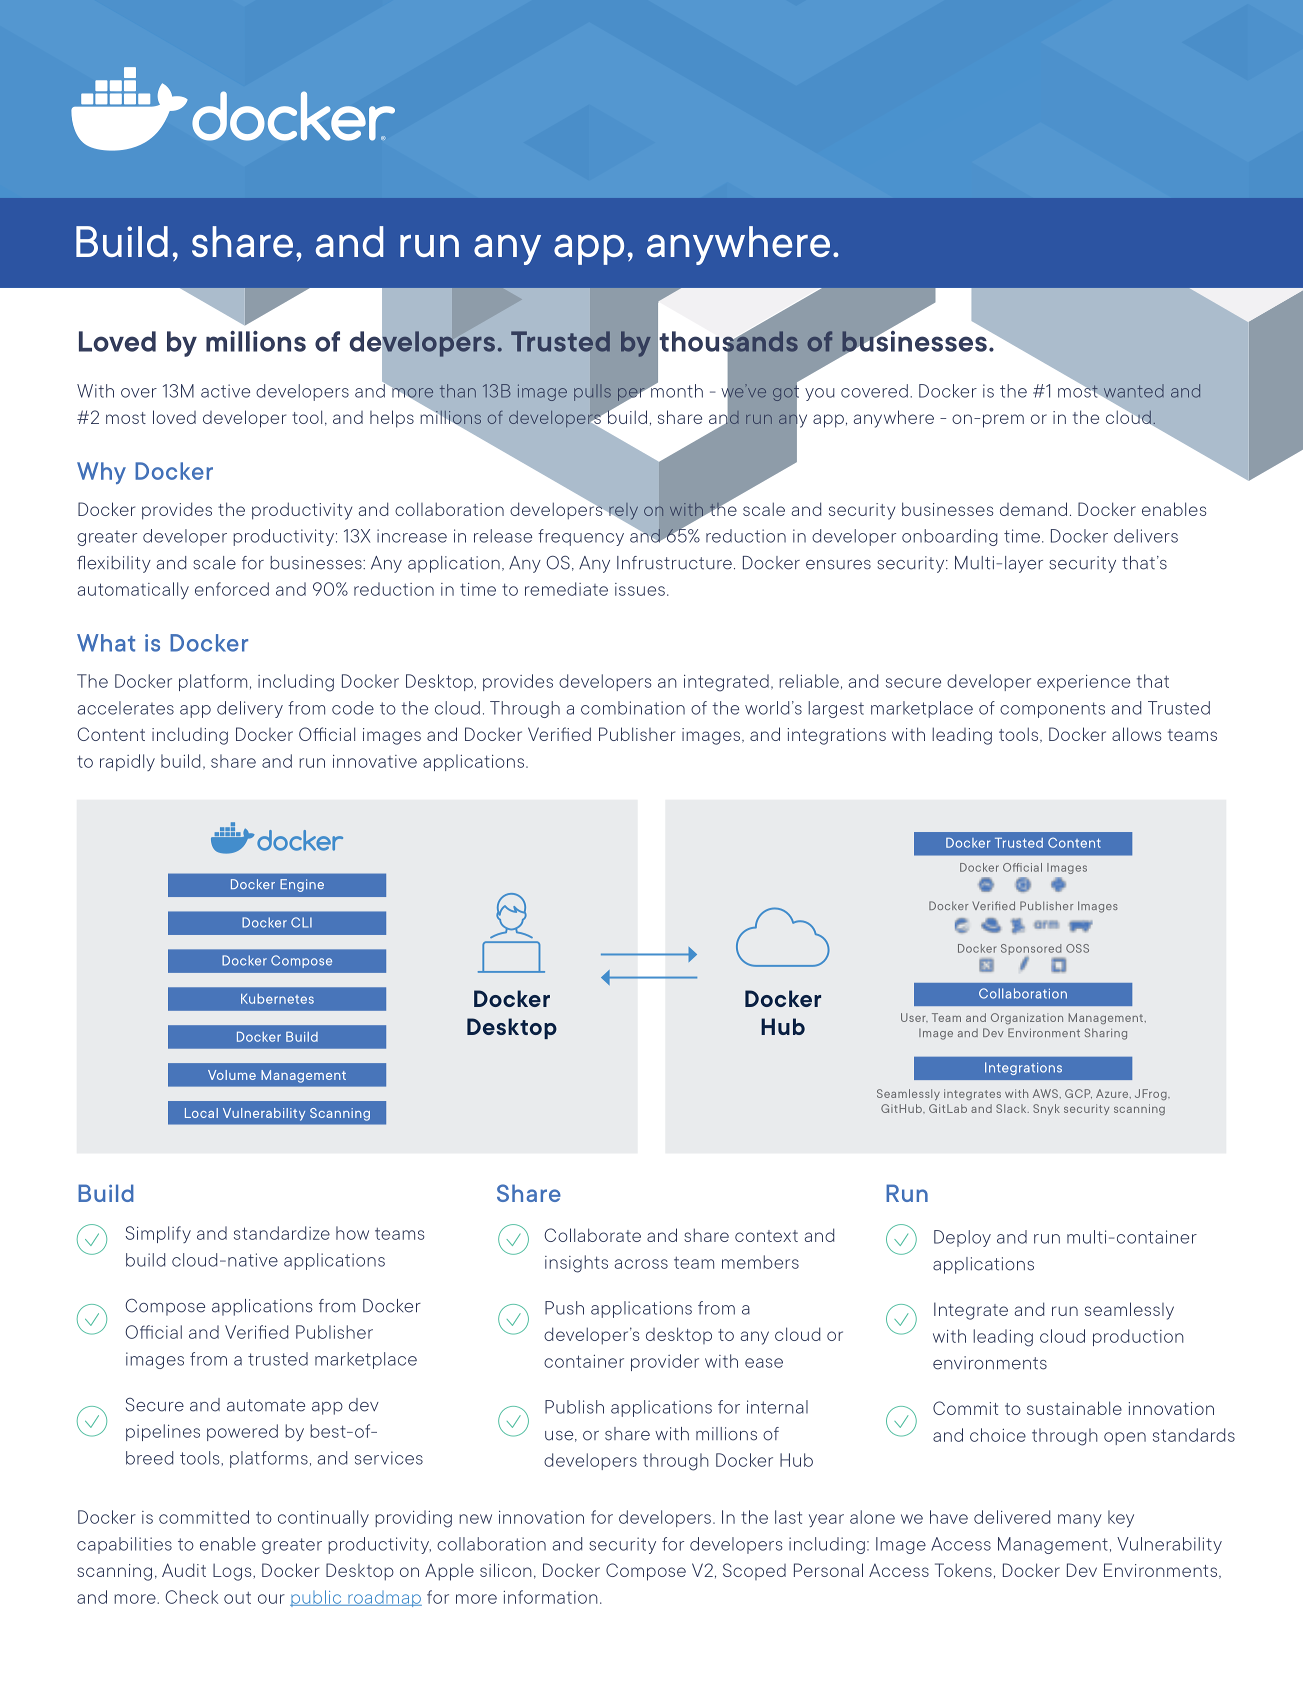  Describe the element at coordinates (1080, 1520) in the screenshot. I see `many` at that location.
